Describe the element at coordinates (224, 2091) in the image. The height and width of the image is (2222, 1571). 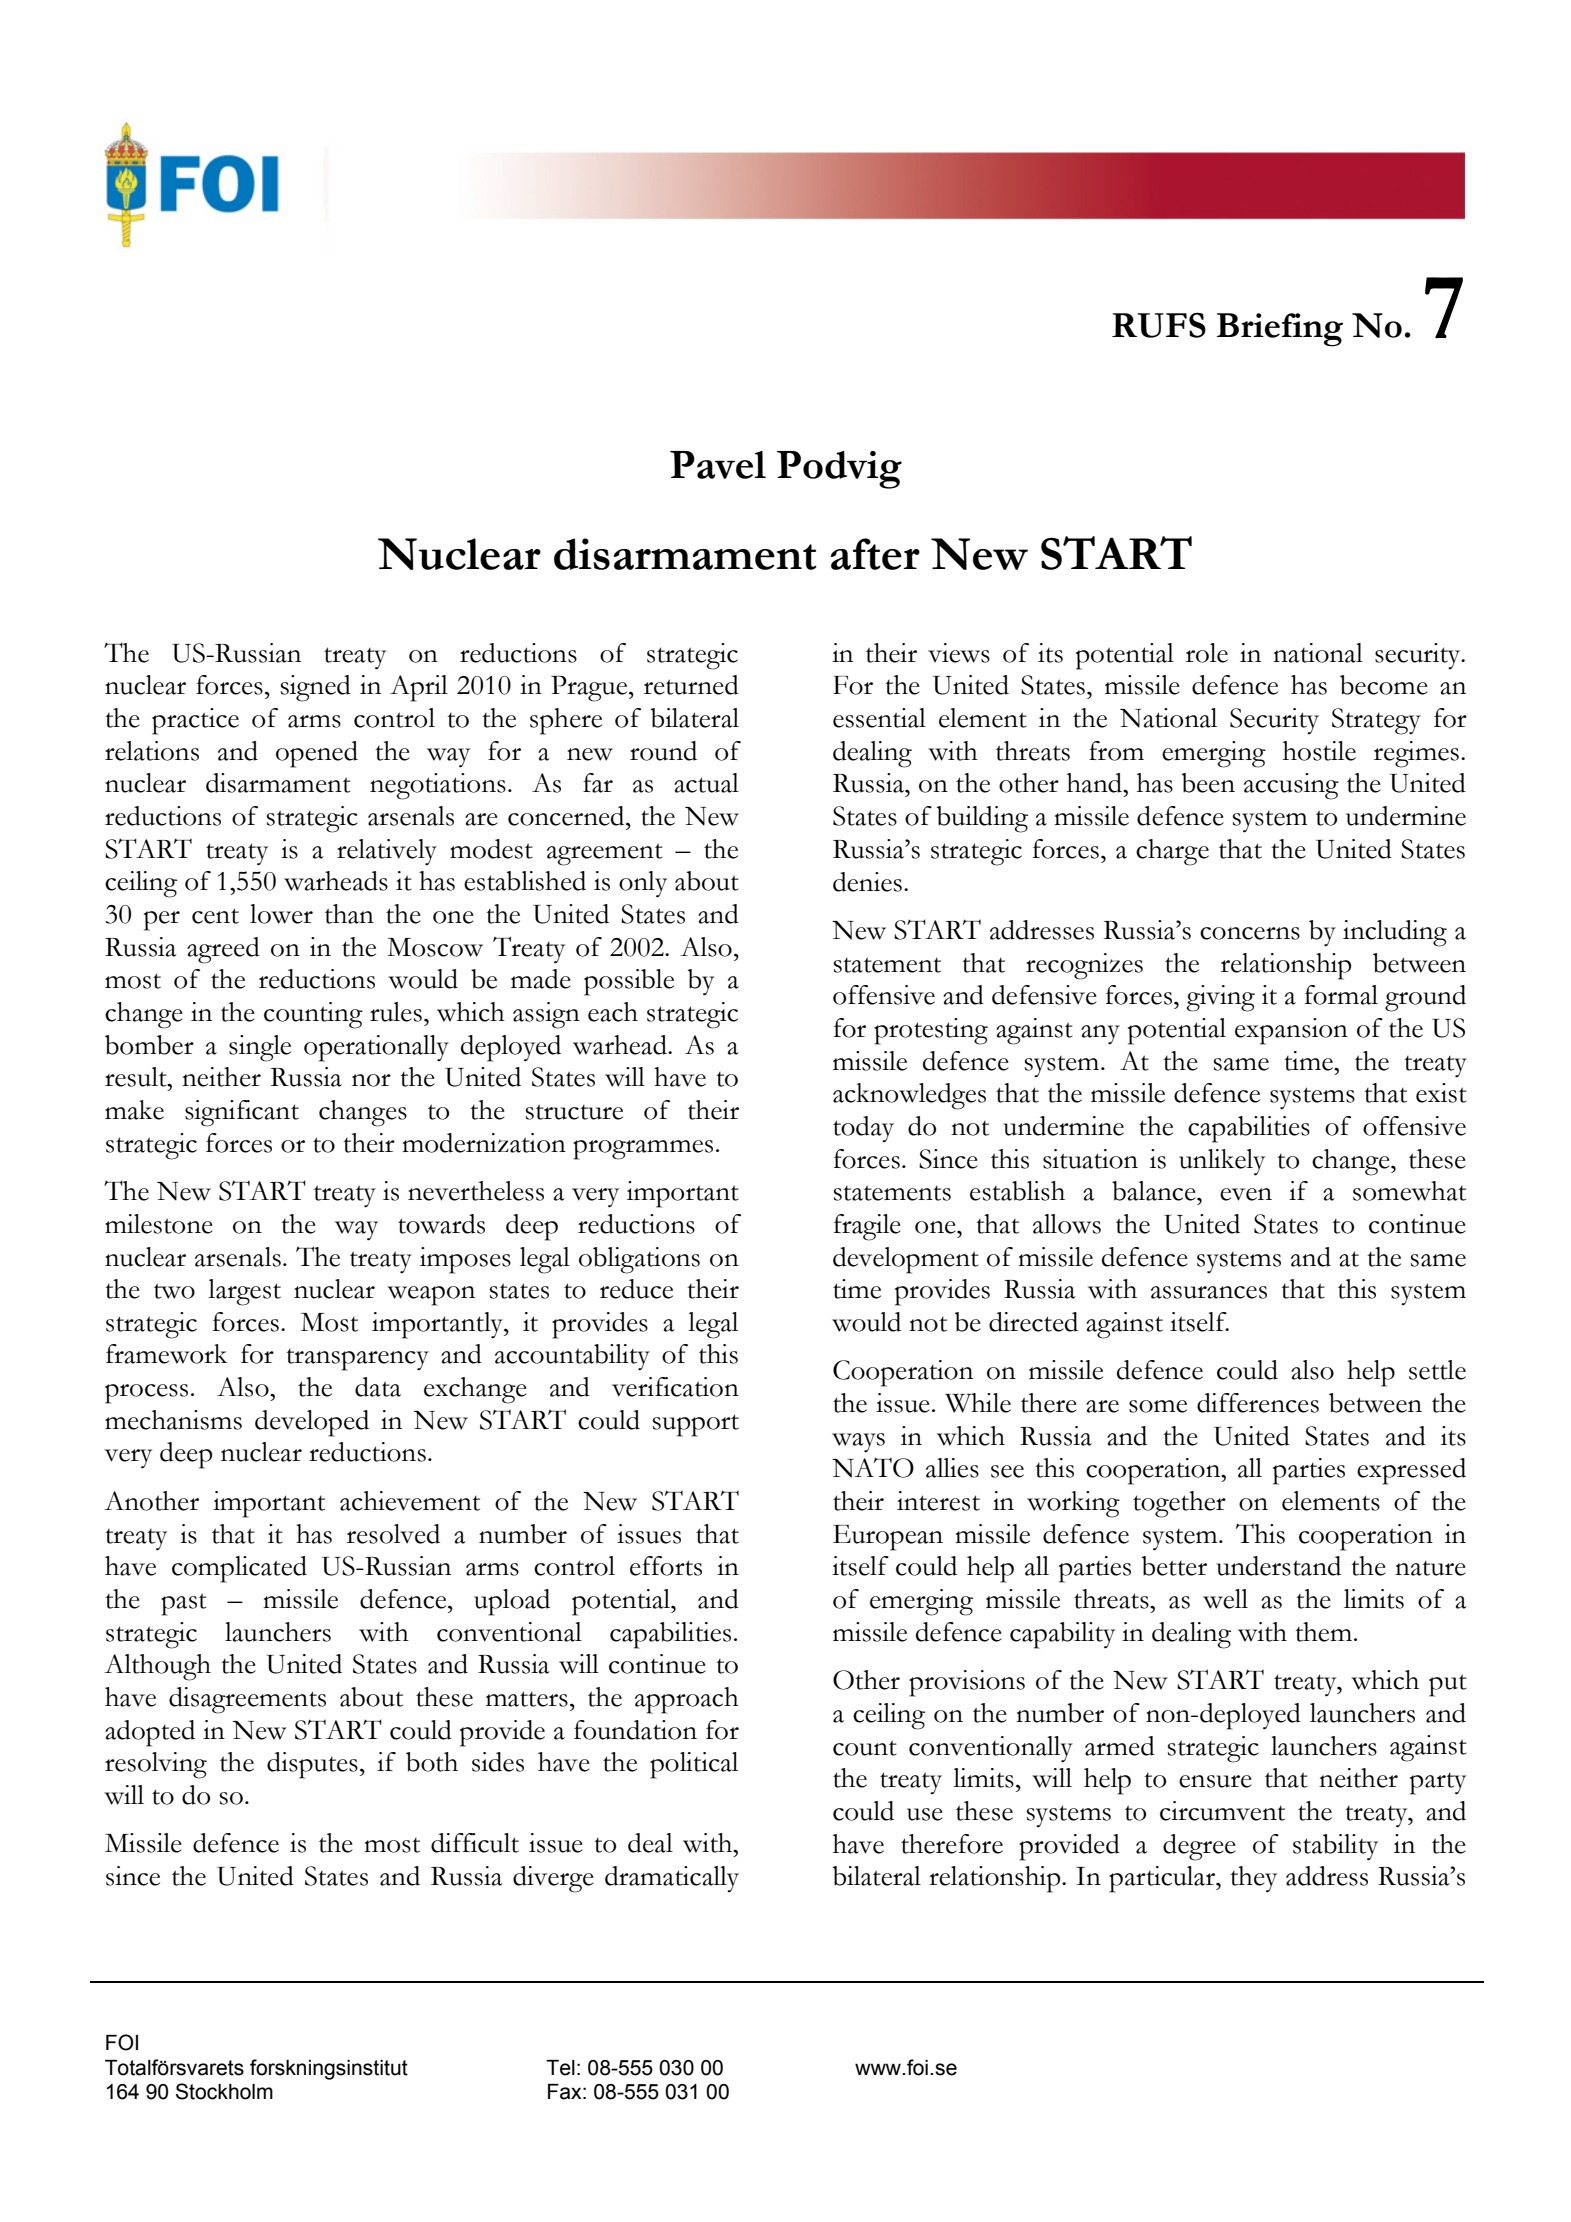
I see `Stockholm` at that location.
